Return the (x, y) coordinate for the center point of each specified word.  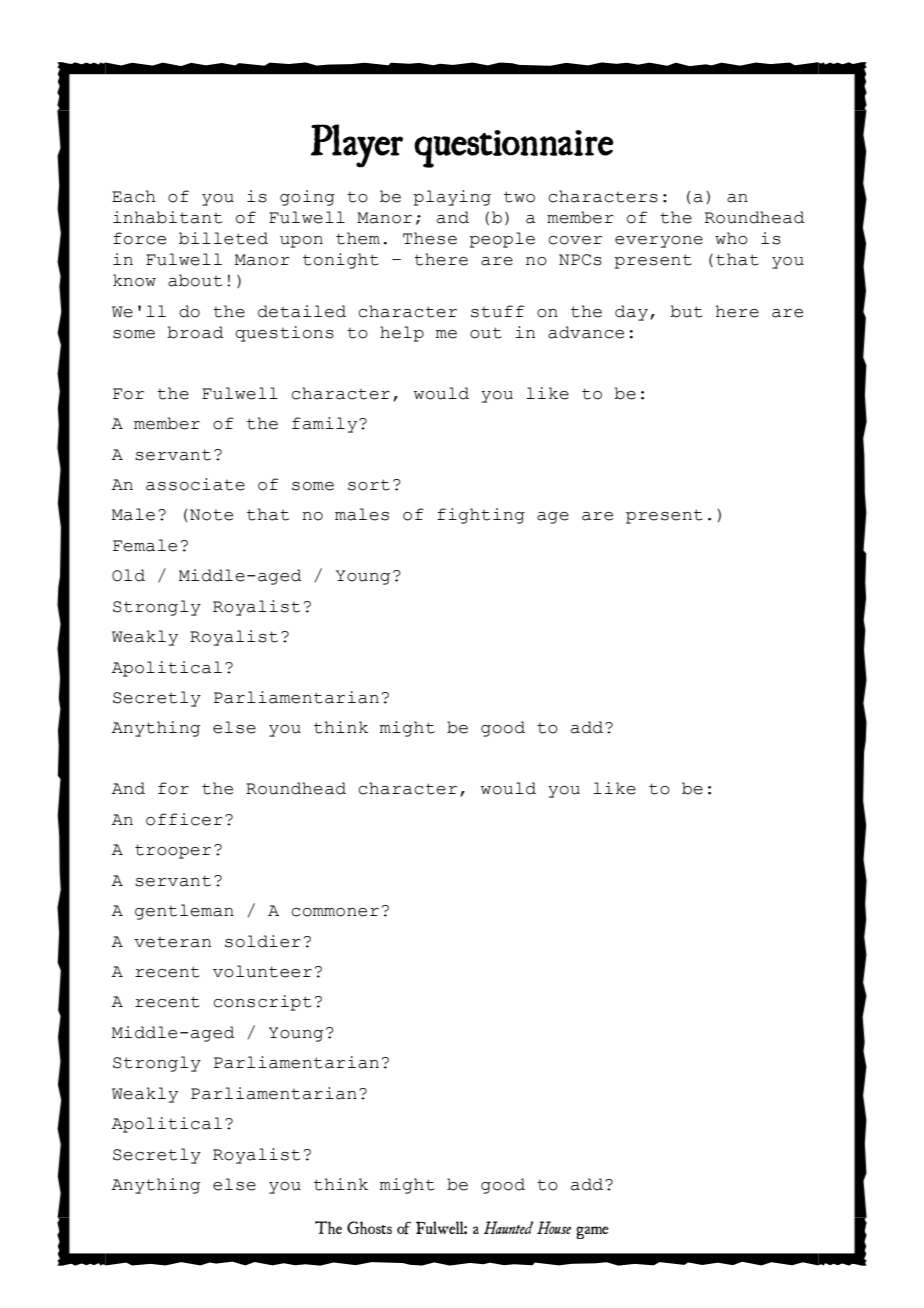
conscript (262, 1003)
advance (586, 332)
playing (452, 198)
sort (369, 485)
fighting (481, 516)
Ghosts (369, 1227)
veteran (172, 942)
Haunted (508, 1227)
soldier (263, 941)
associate (195, 484)
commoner (335, 912)
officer (184, 819)
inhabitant (167, 217)
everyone (659, 242)
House (554, 1227)
